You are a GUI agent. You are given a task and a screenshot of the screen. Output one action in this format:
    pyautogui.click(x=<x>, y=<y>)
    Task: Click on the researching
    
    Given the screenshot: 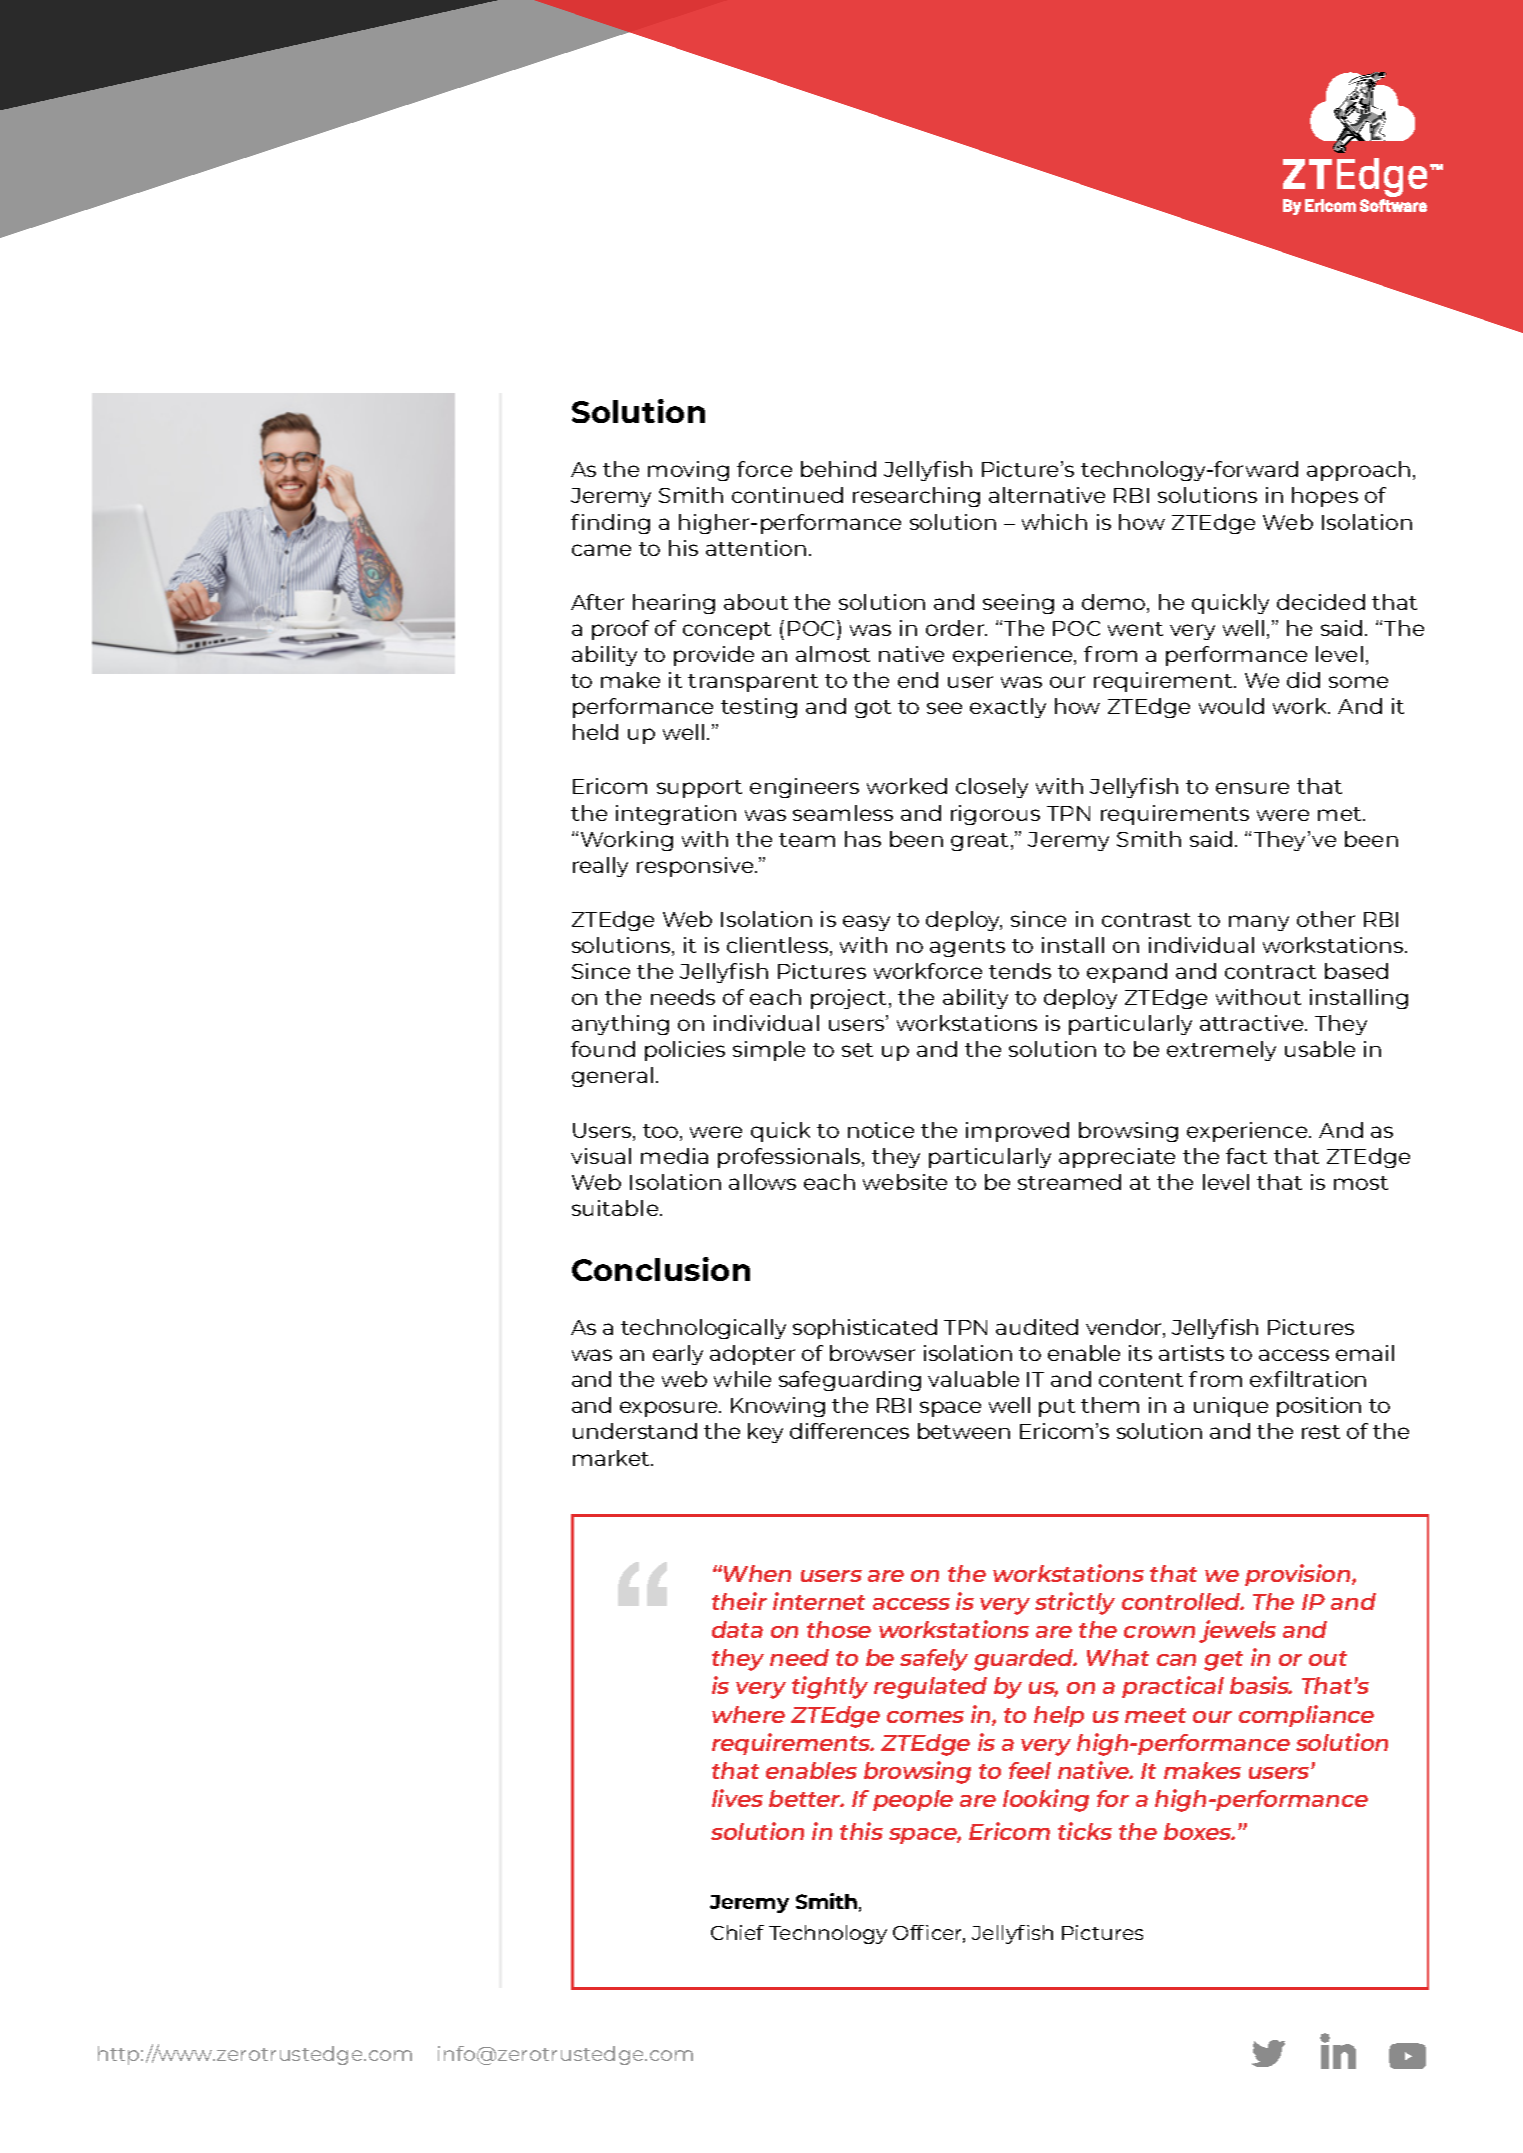 What is the action you would take?
    pyautogui.click(x=916, y=497)
